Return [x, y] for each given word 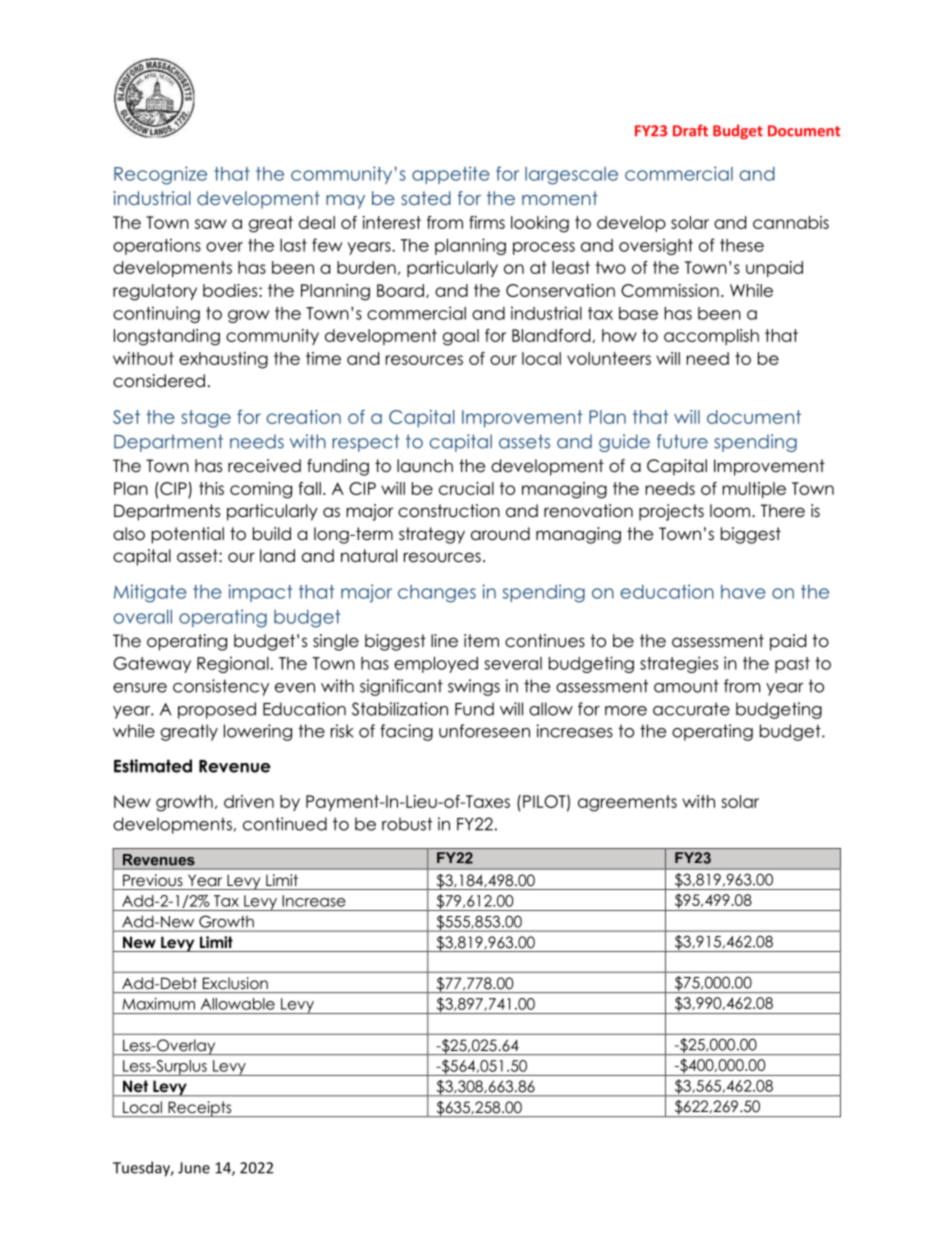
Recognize [160, 175]
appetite [451, 175]
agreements [627, 803]
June [194, 1168]
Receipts [200, 1109]
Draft [690, 130]
